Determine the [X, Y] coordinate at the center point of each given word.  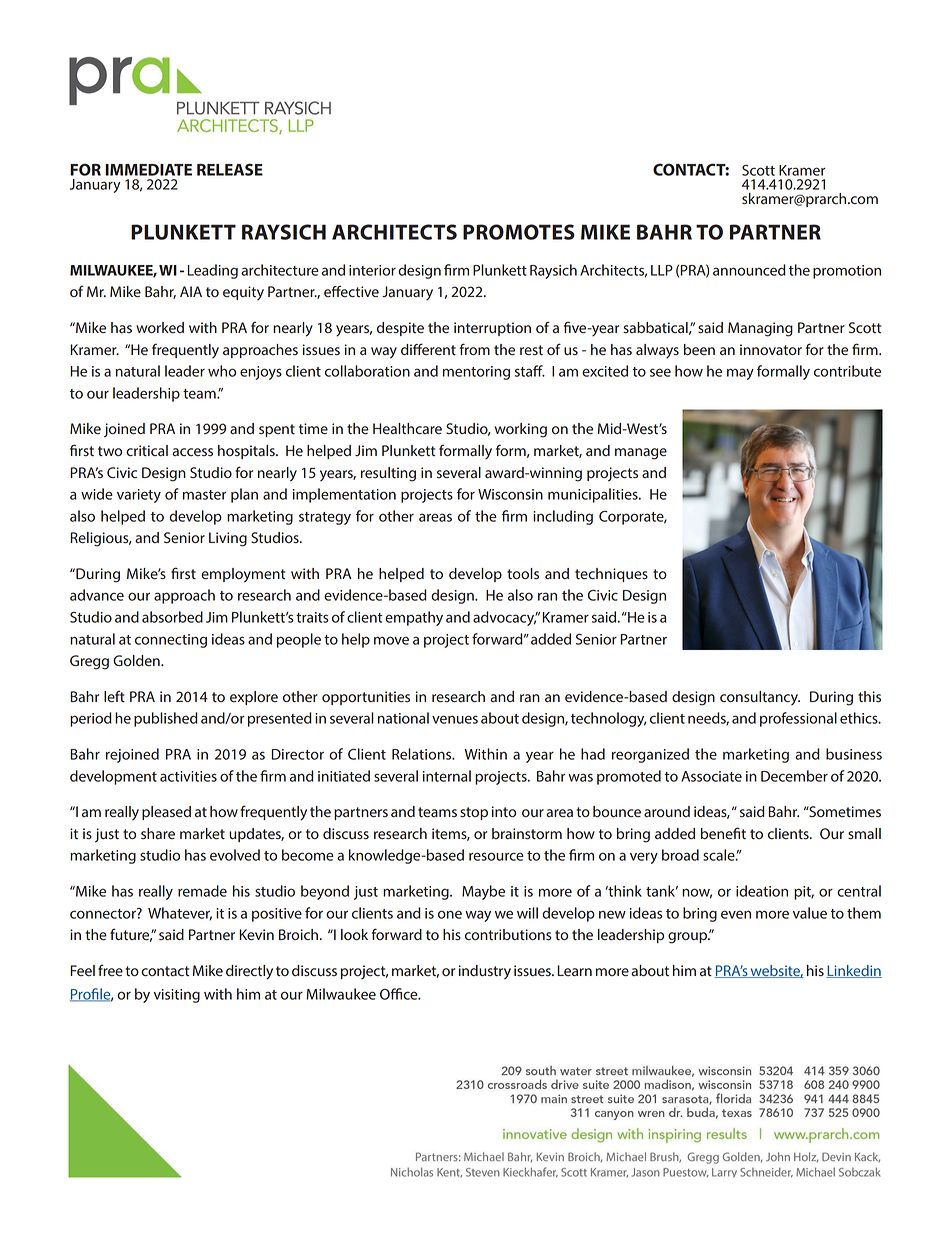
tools [523, 574]
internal [447, 776]
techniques [611, 575]
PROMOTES [519, 232]
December [794, 776]
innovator [771, 350]
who [222, 371]
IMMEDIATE [148, 170]
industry [485, 972]
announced [749, 270]
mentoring [476, 373]
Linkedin [854, 971]
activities [188, 776]
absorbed [172, 617]
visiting [177, 996]
